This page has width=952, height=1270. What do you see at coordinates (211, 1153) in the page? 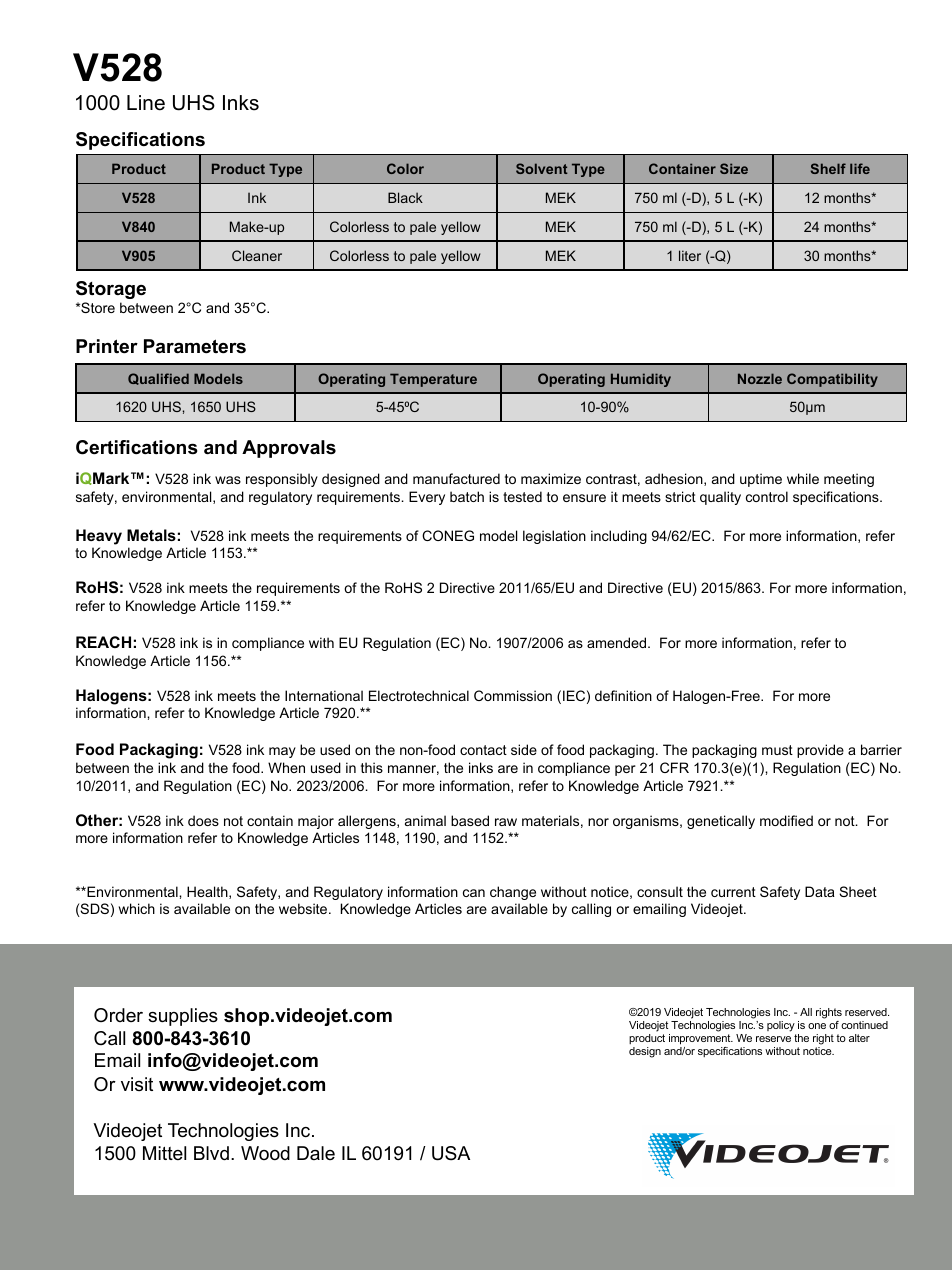
I see `Blvd` at bounding box center [211, 1153].
